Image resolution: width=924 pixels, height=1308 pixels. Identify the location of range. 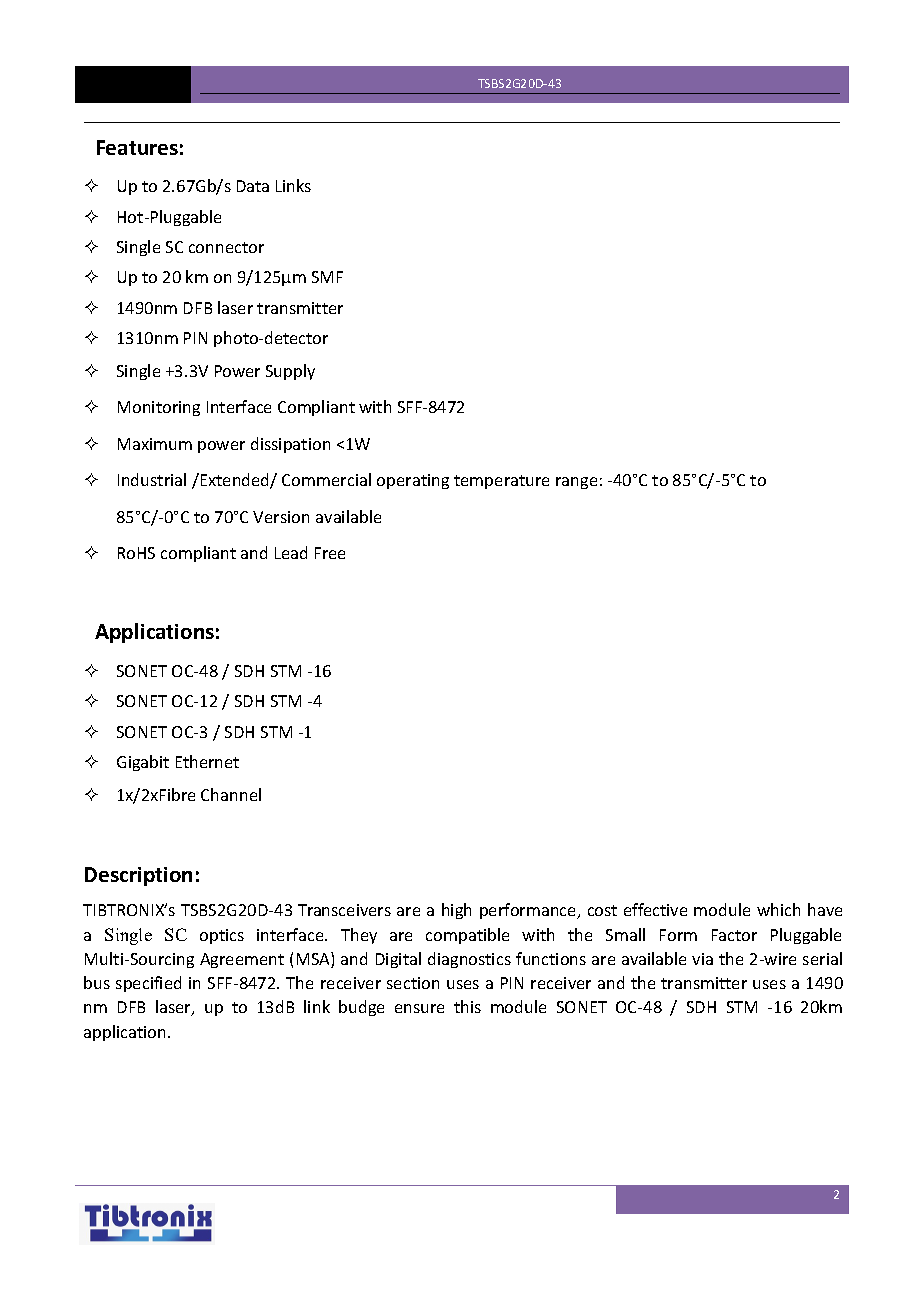
(576, 483).
